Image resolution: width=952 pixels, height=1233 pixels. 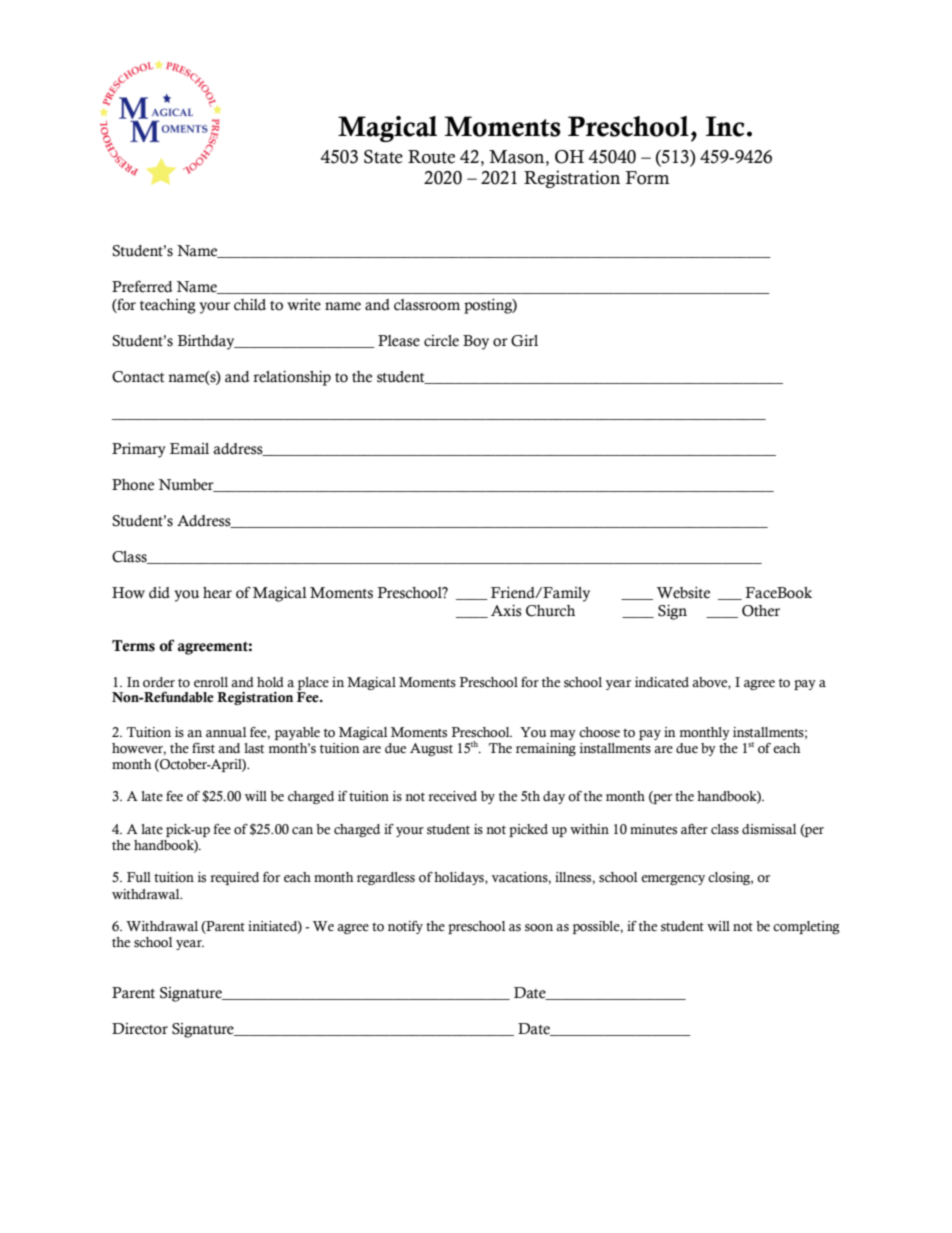 I want to click on Inc, so click(x=725, y=126).
